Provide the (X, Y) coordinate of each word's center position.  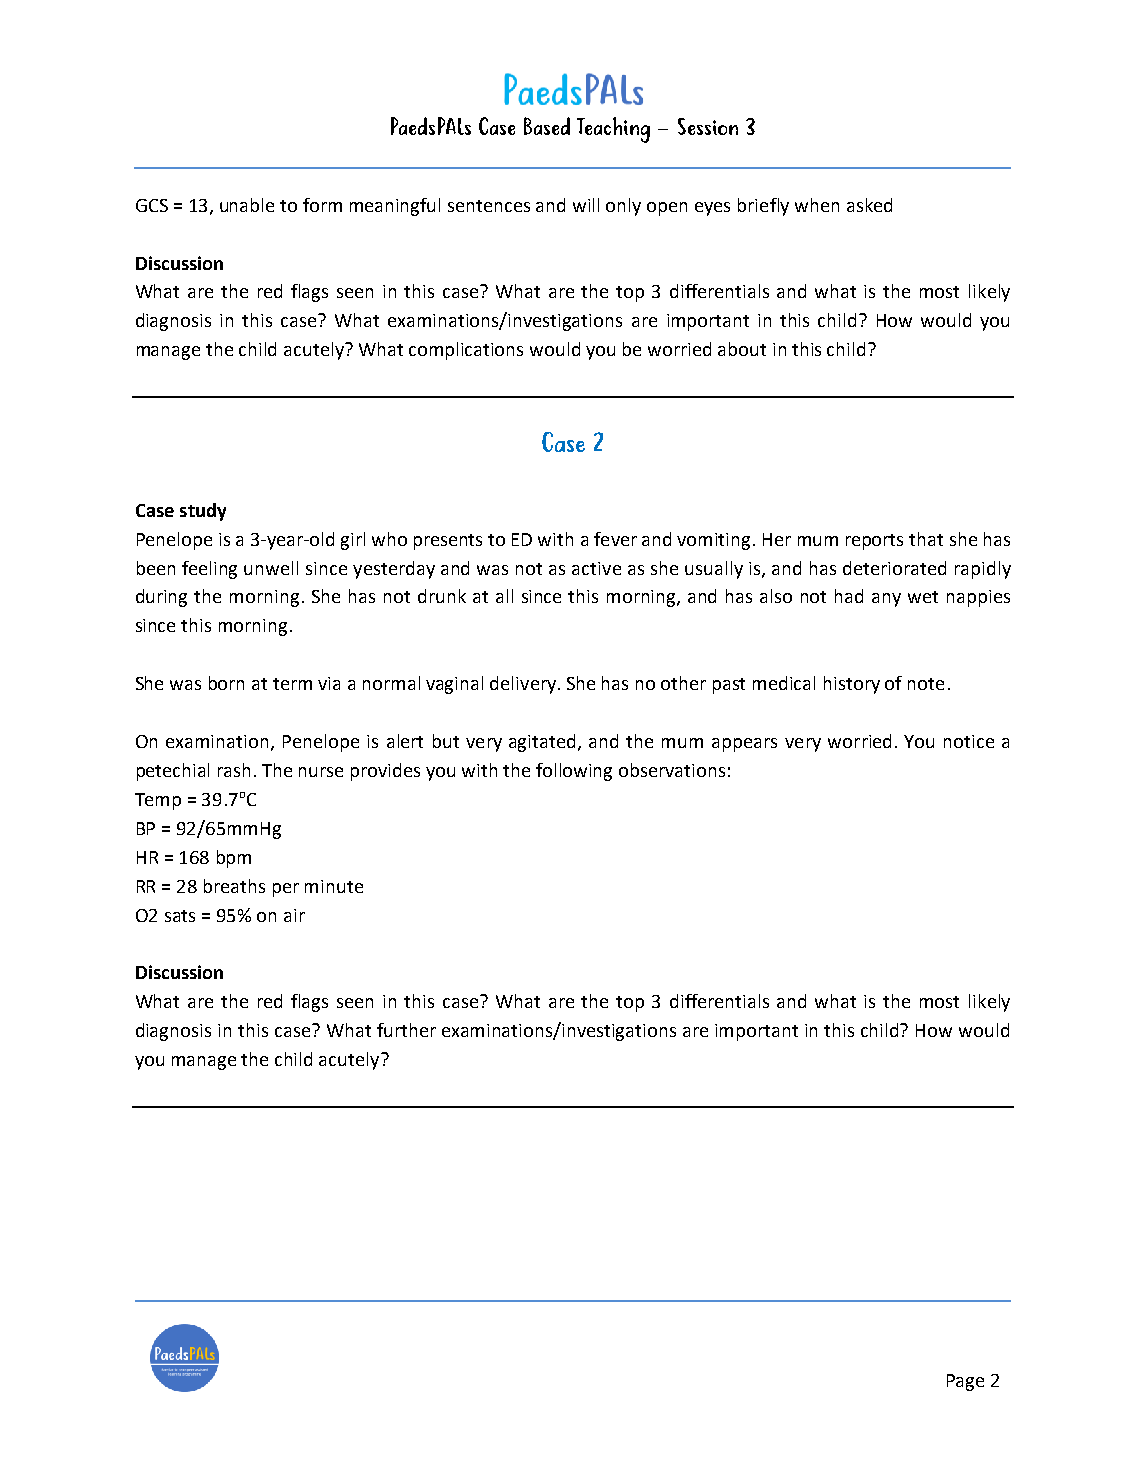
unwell (271, 568)
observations (672, 770)
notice (969, 741)
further (406, 1030)
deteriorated (894, 568)
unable (247, 205)
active (596, 568)
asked (869, 205)
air (294, 915)
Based (547, 126)
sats (180, 916)
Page (965, 1382)
